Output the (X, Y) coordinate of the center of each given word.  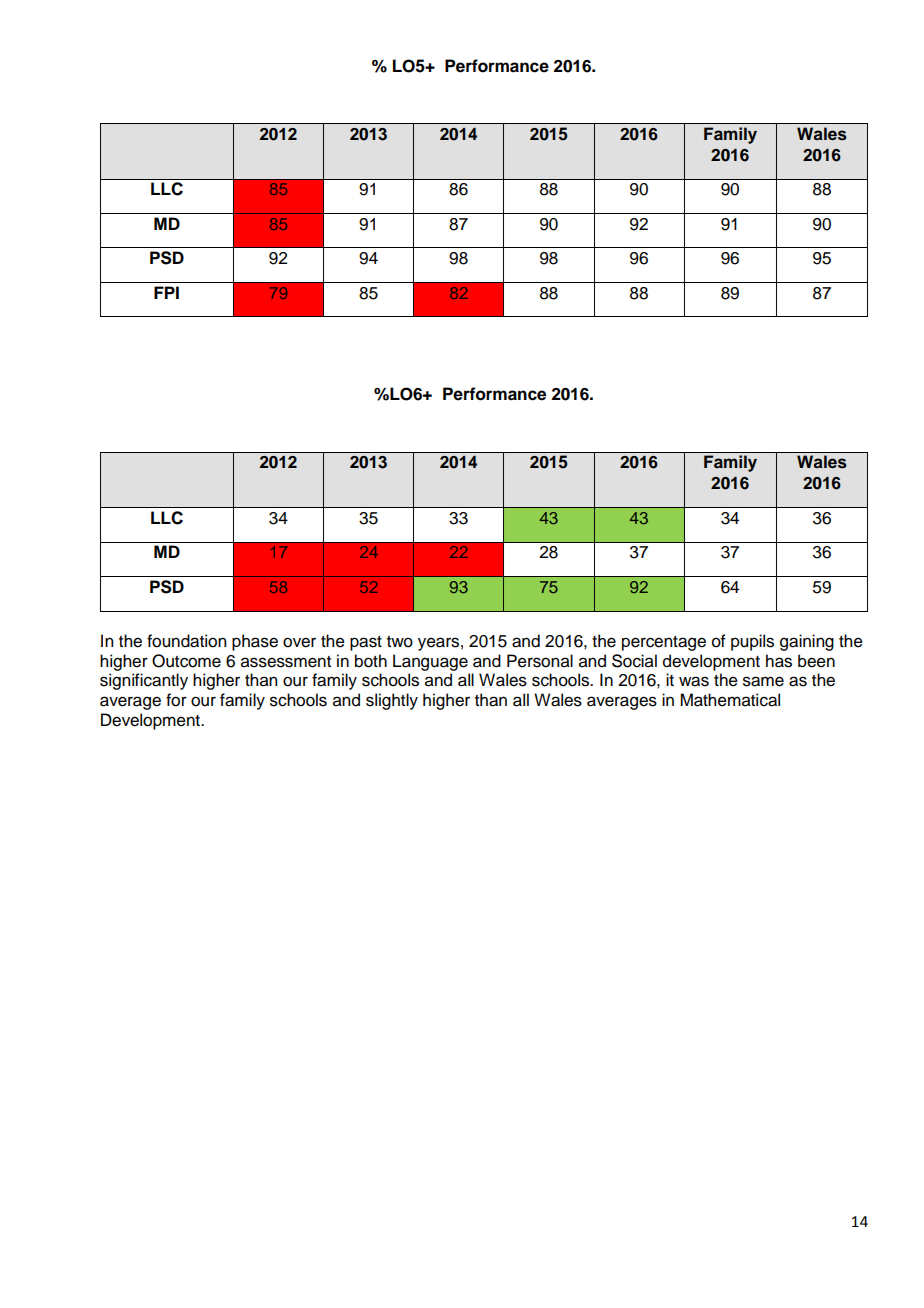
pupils (752, 642)
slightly (392, 701)
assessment (286, 662)
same (763, 681)
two (400, 642)
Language (430, 662)
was (694, 681)
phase (255, 642)
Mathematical (730, 700)
